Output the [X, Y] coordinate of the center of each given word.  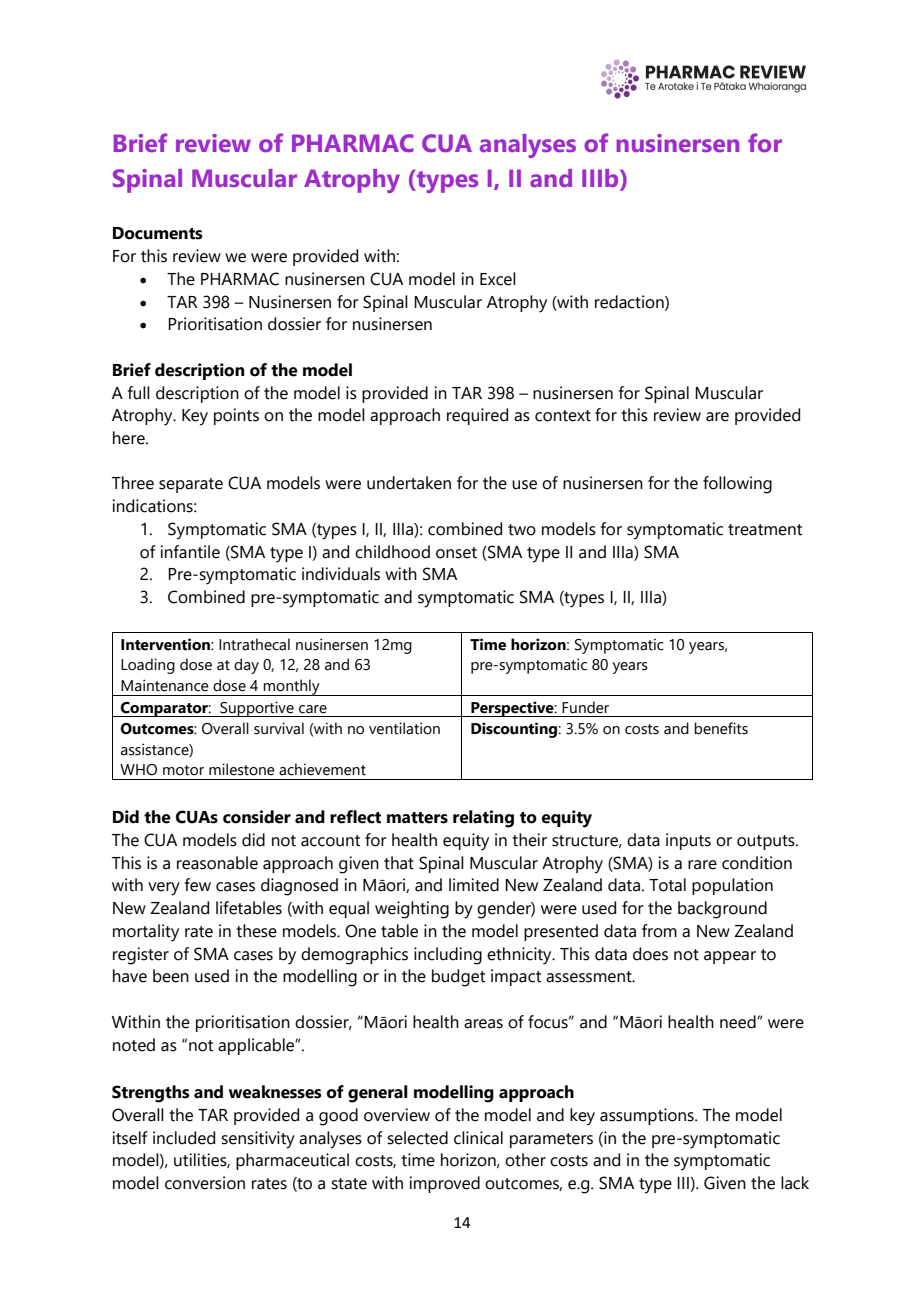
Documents [158, 233]
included [184, 1138]
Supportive [257, 709]
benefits [721, 728]
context [563, 416]
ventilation [404, 728]
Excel [498, 279]
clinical [478, 1138]
